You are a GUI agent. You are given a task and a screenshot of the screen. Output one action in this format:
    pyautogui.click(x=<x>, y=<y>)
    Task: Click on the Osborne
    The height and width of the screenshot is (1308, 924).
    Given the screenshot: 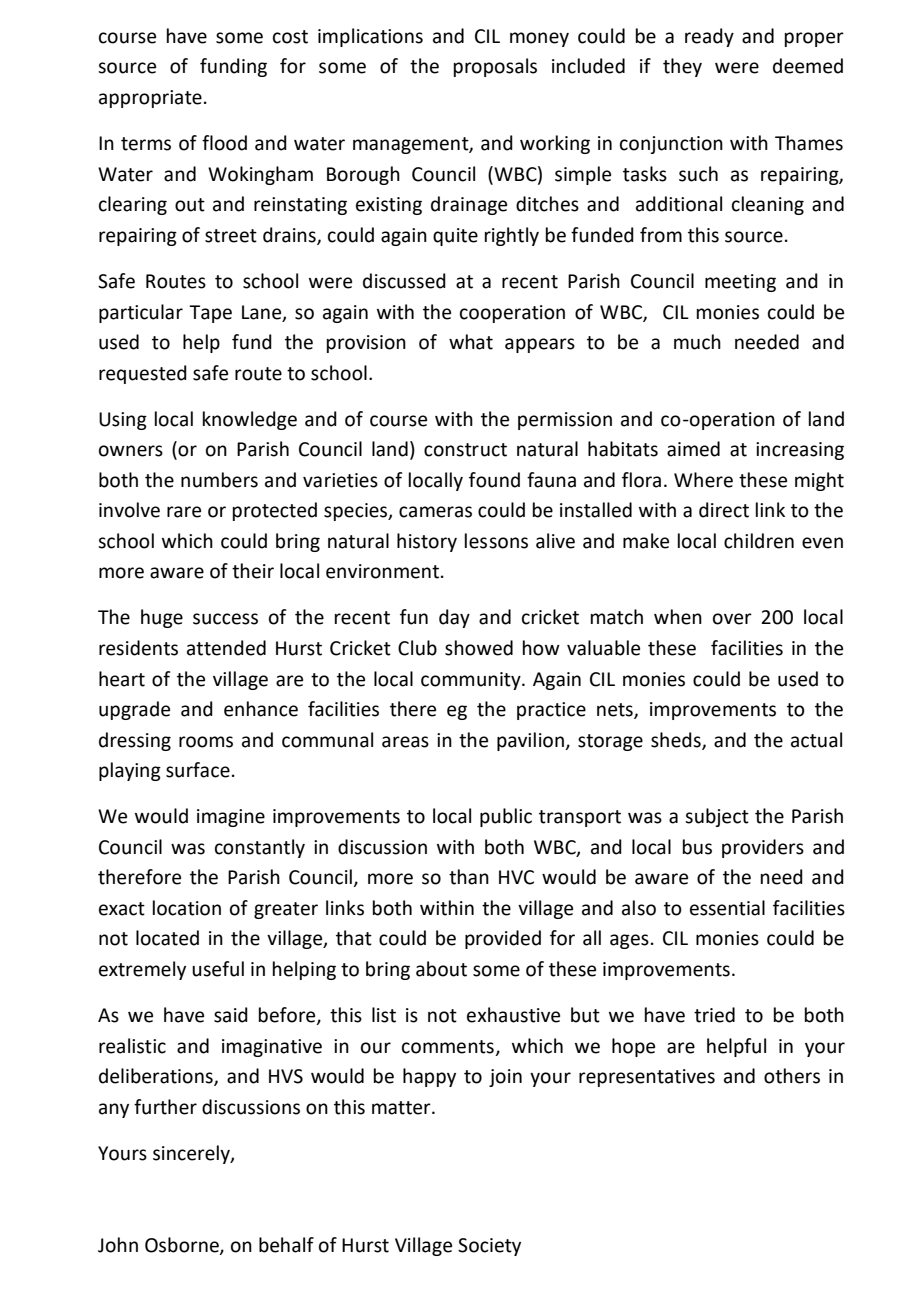 What is the action you would take?
    pyautogui.click(x=183, y=1245)
